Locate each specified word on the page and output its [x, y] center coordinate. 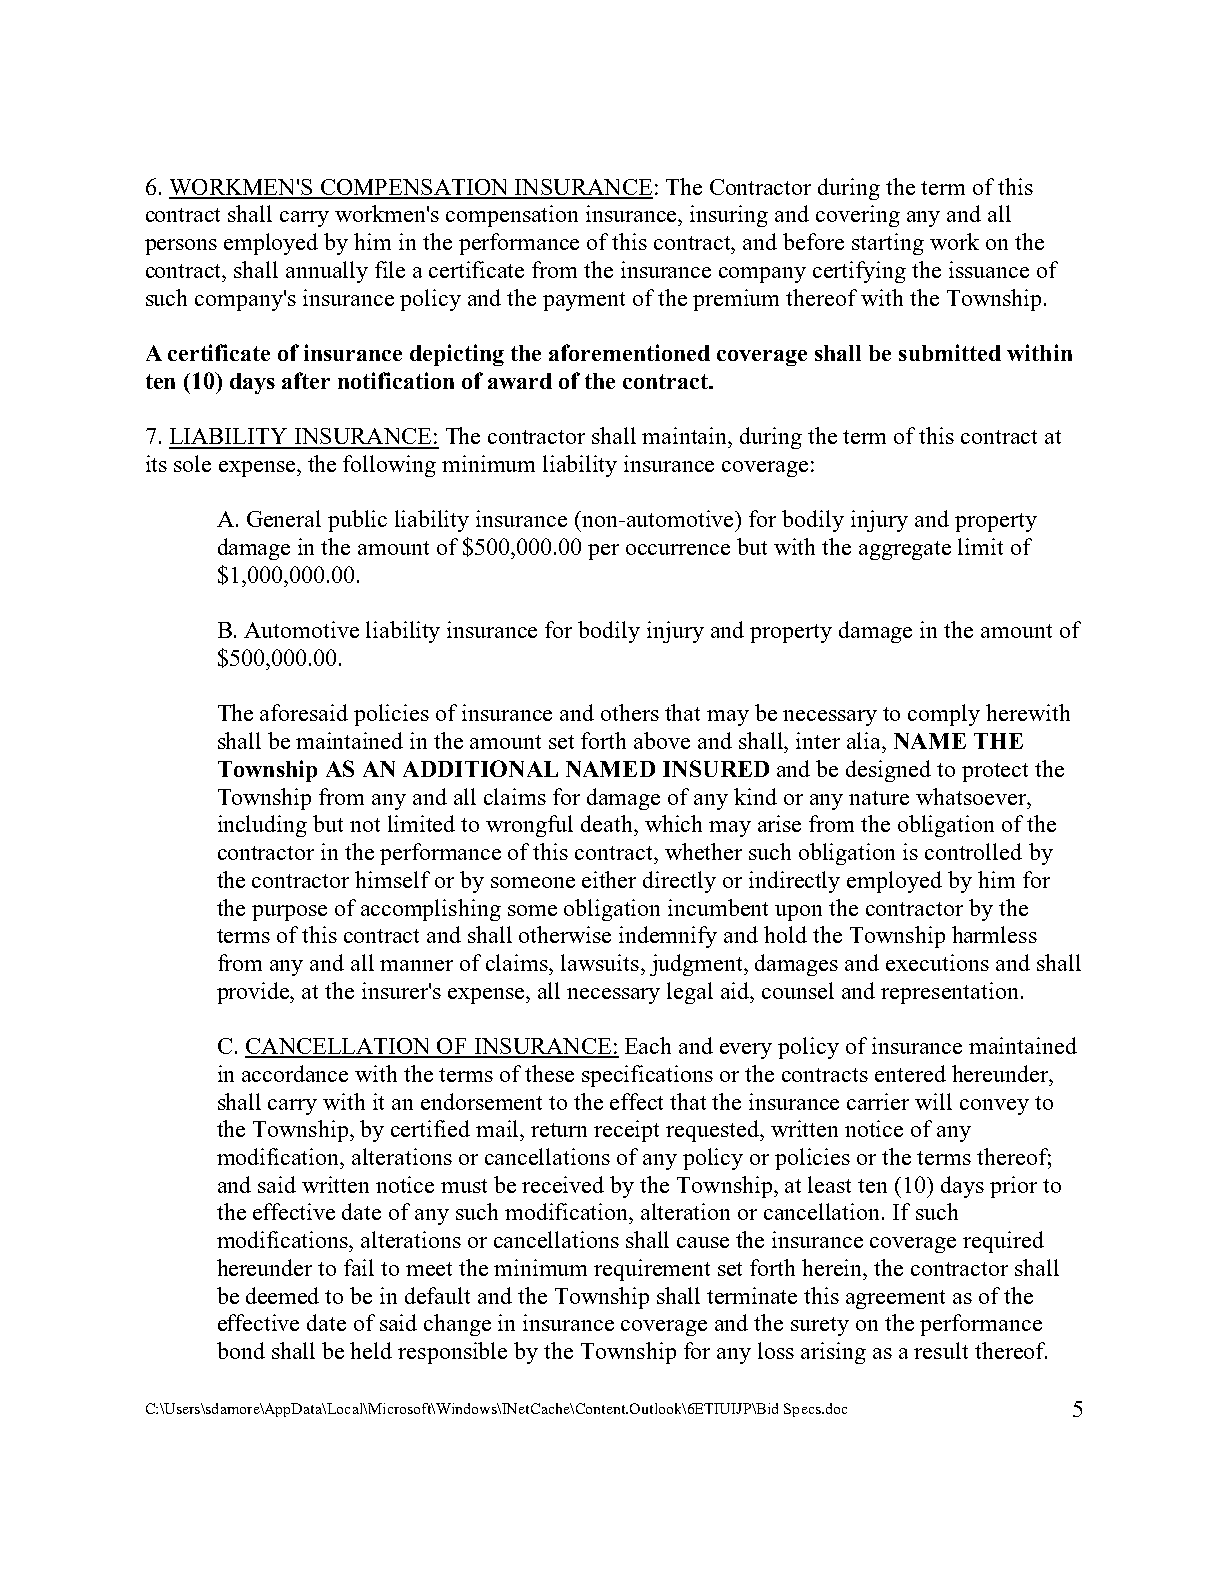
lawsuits [600, 962]
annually [327, 272]
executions [937, 962]
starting [888, 244]
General [284, 518]
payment [584, 301]
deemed [282, 1295]
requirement [652, 1270]
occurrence [678, 549]
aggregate [905, 550]
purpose [289, 913]
